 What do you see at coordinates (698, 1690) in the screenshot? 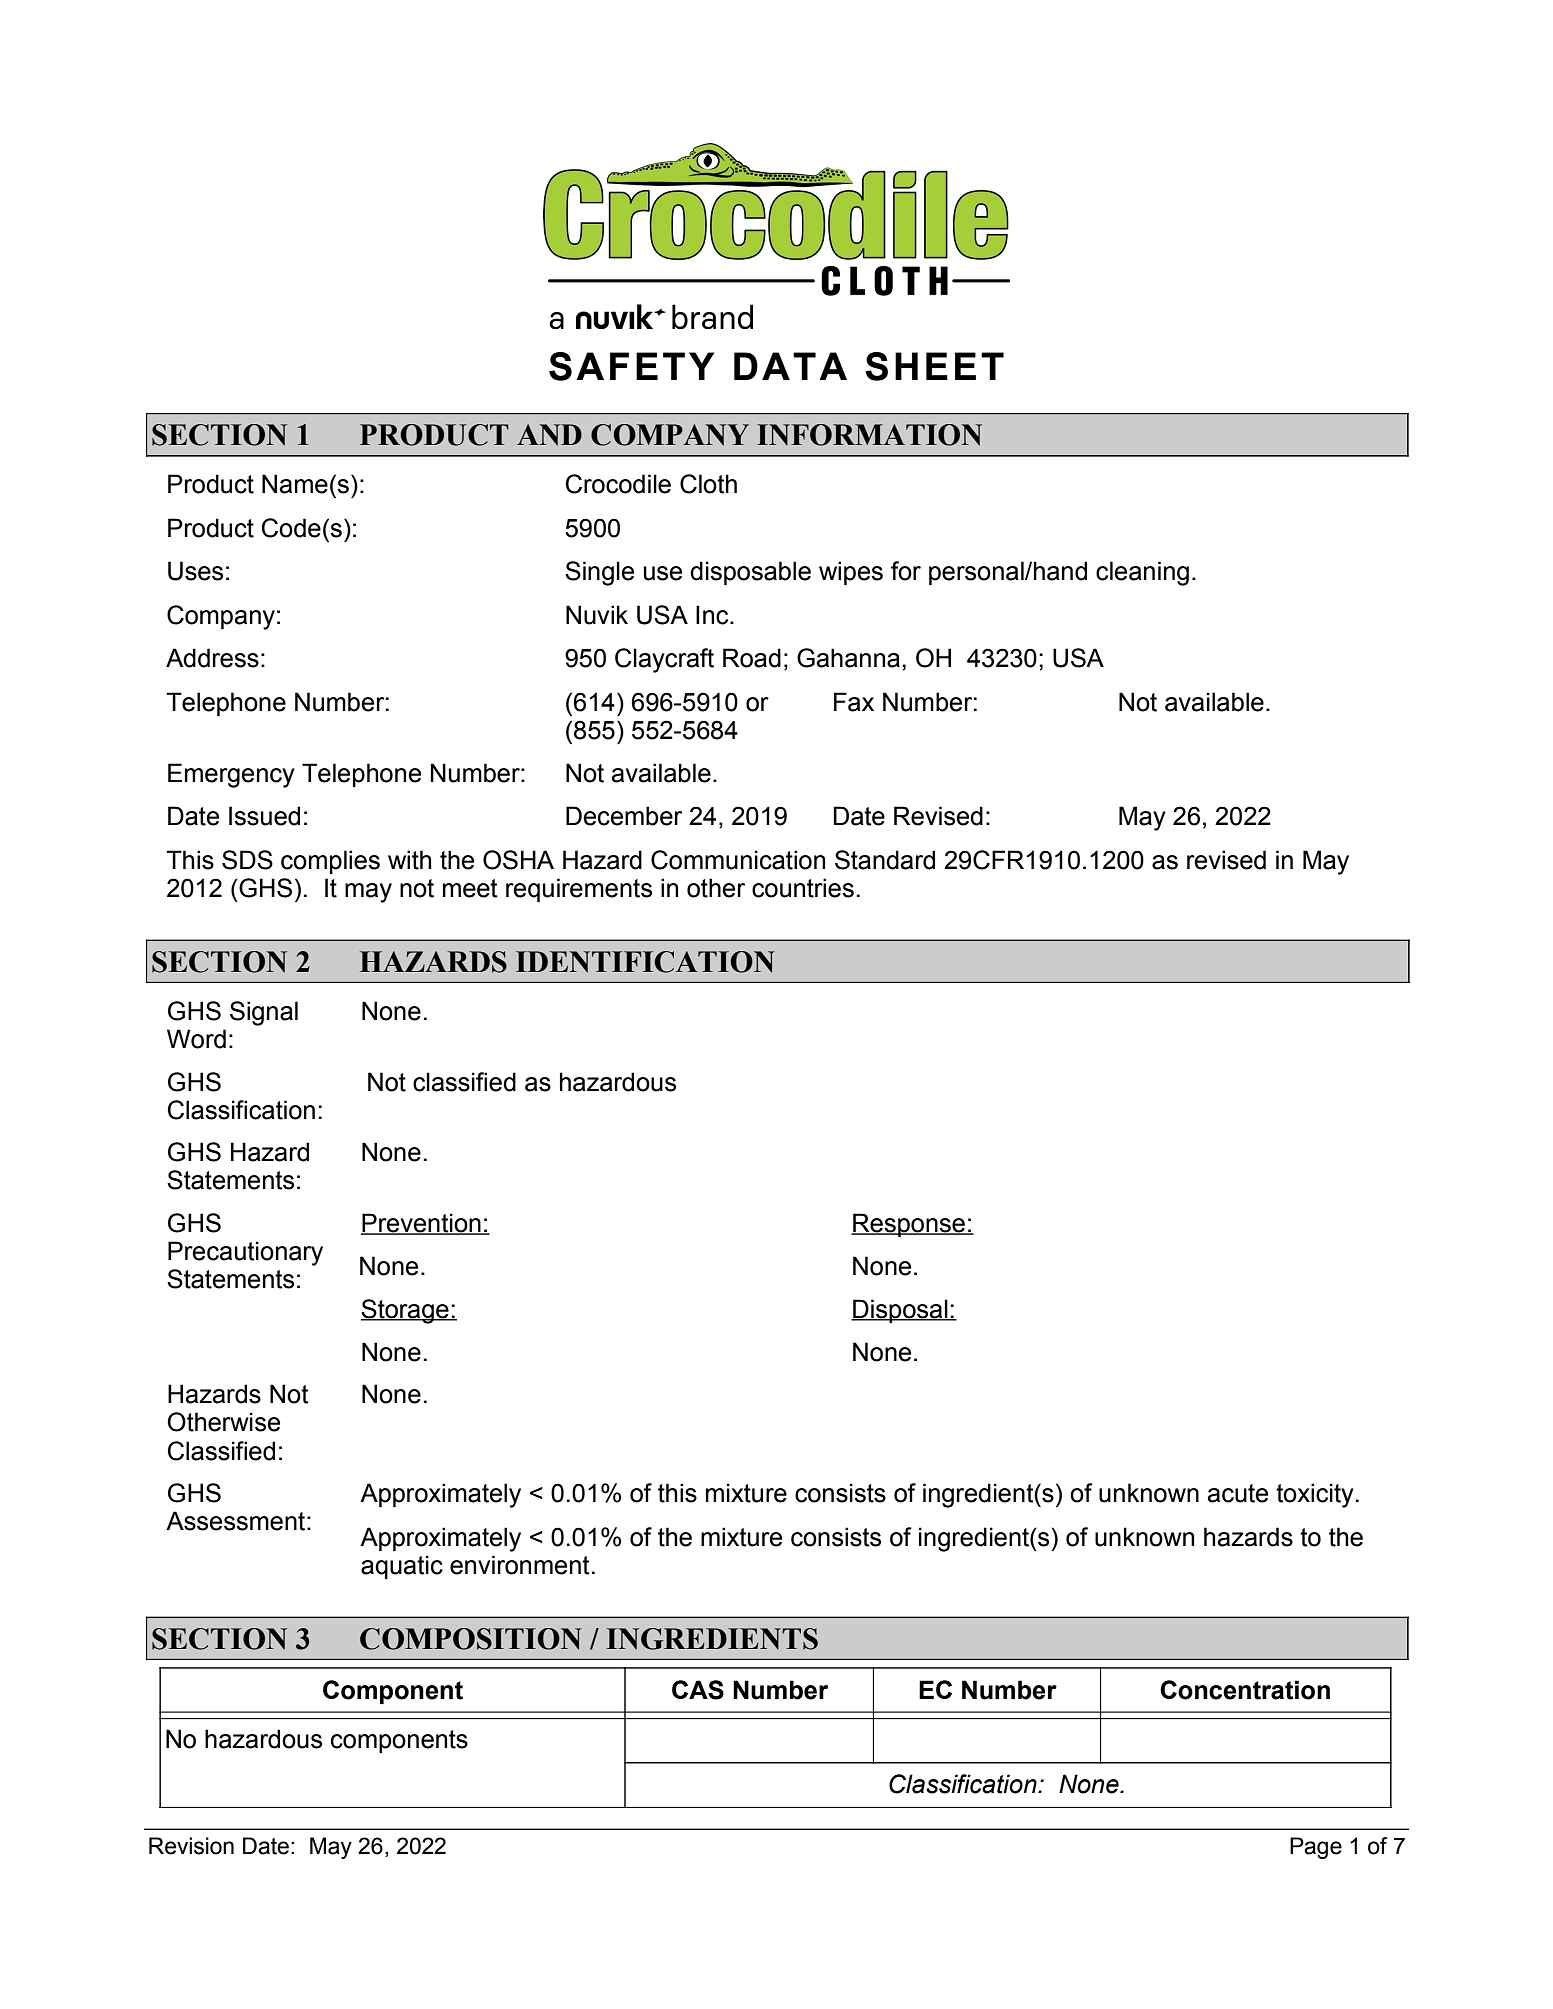
I see `CAS` at bounding box center [698, 1690].
